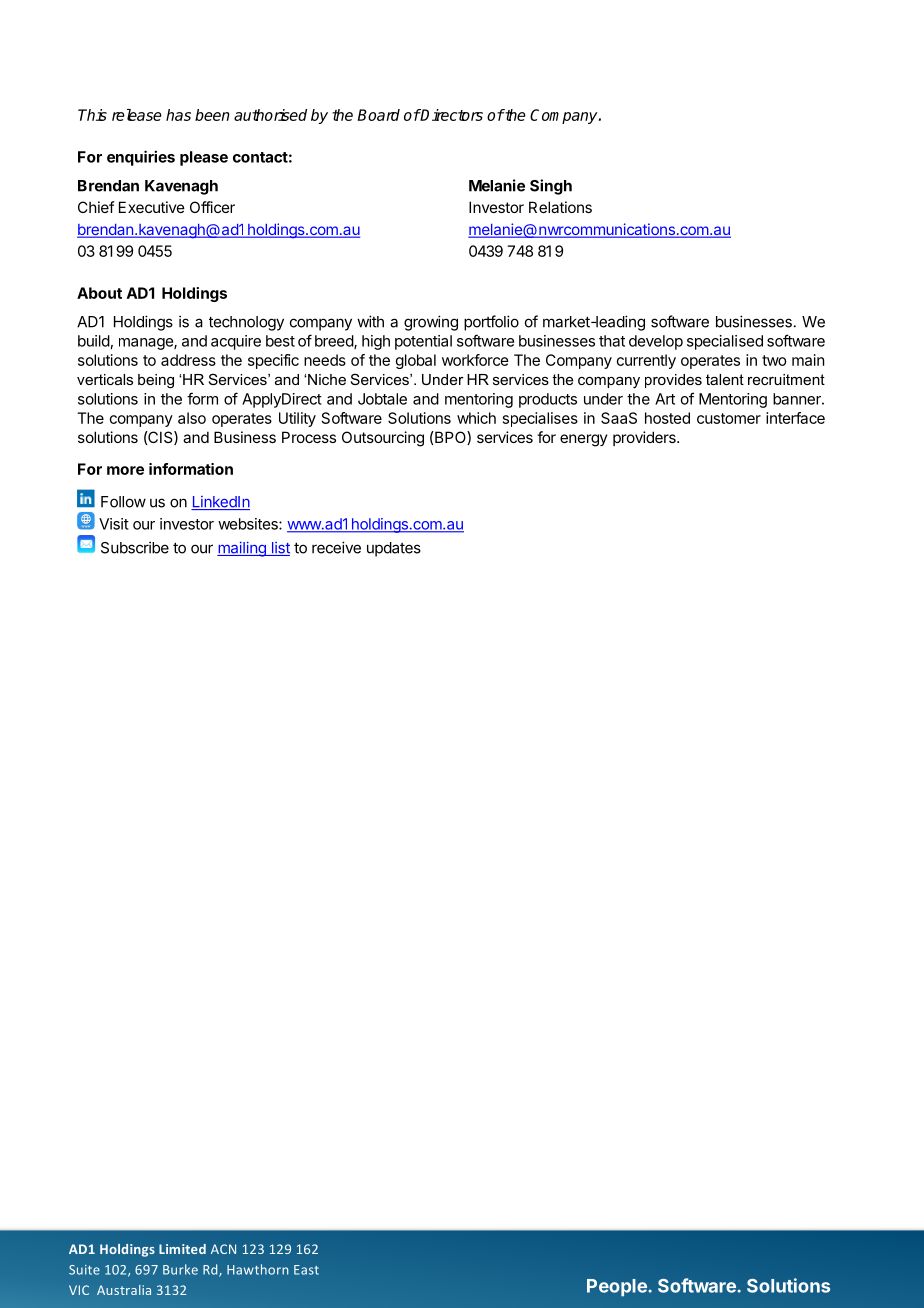 The image size is (924, 1308). What do you see at coordinates (560, 207) in the screenshot?
I see `Relations` at bounding box center [560, 207].
